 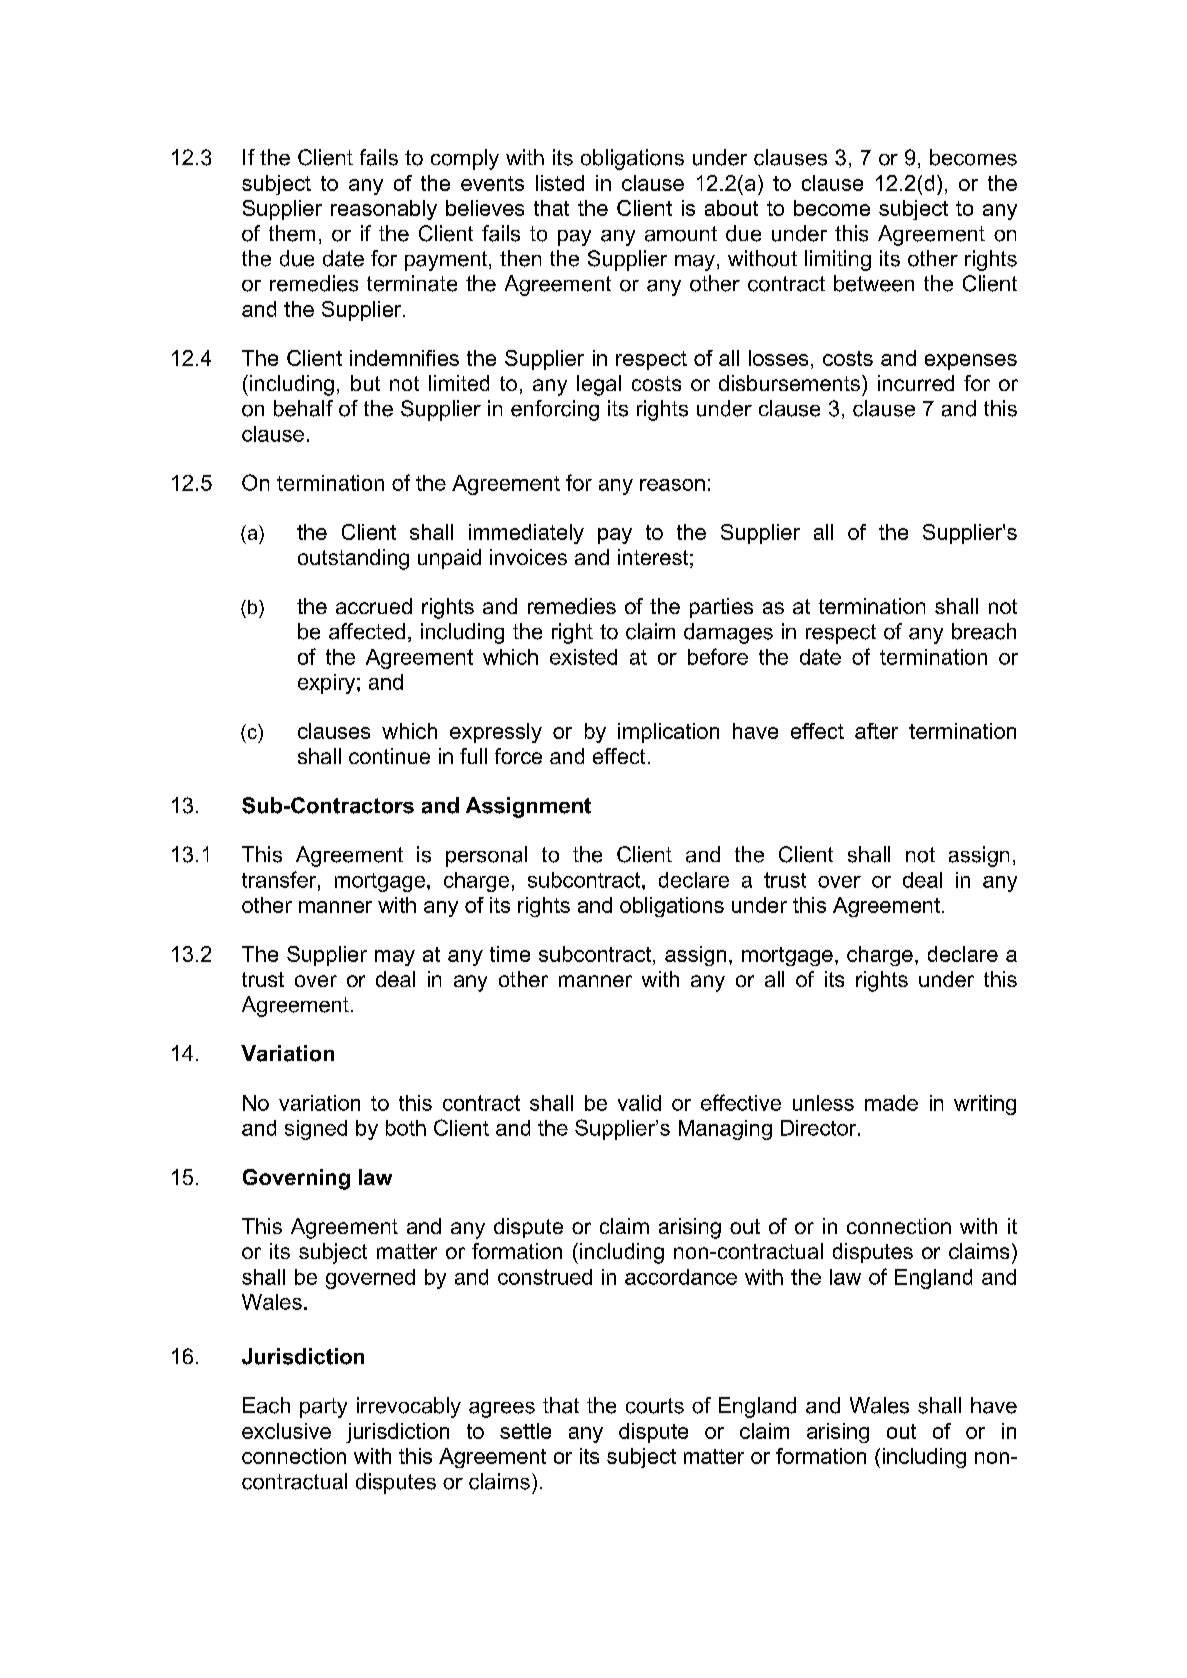 What do you see at coordinates (891, 1103) in the screenshot?
I see `made` at bounding box center [891, 1103].
